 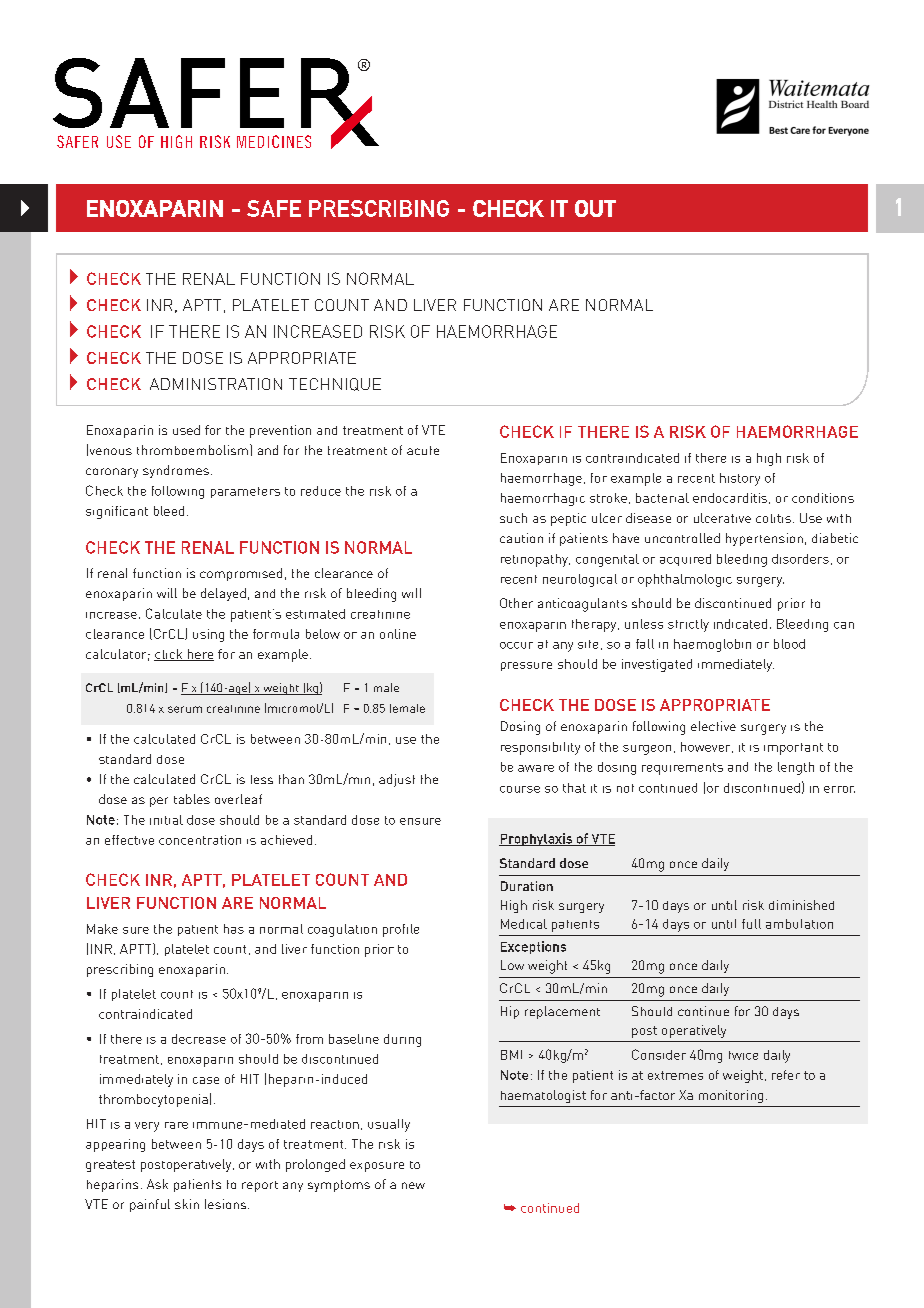 What do you see at coordinates (216, 384) in the image?
I see `ADMINISTRATION` at bounding box center [216, 384].
